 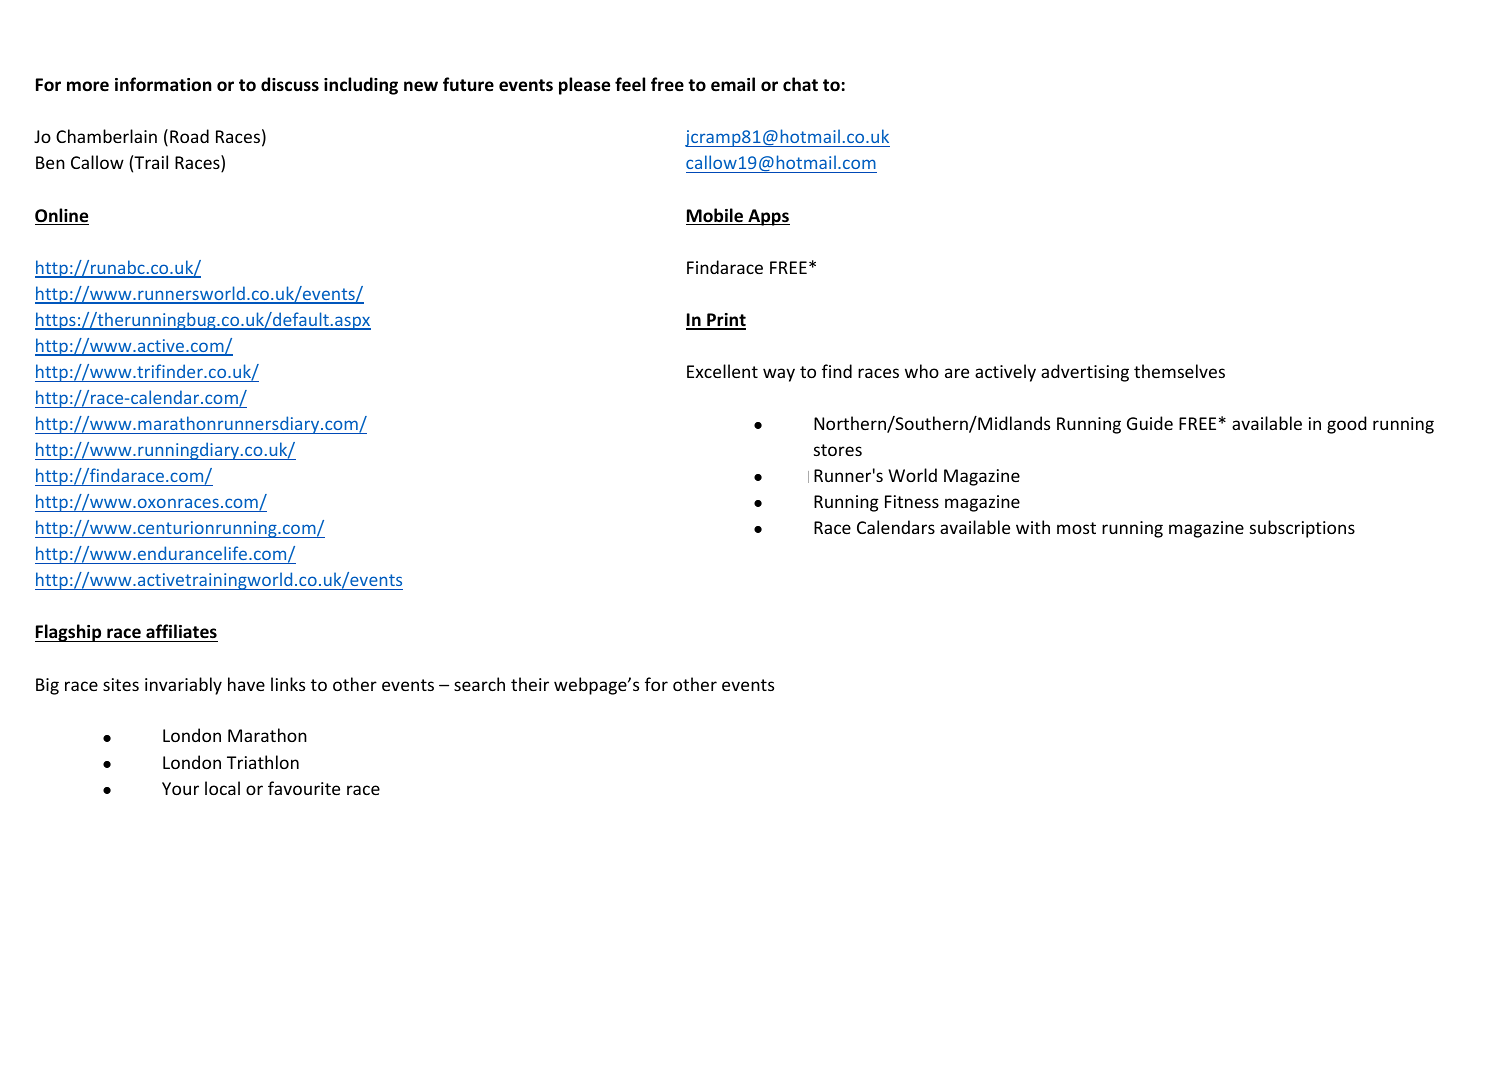 What do you see at coordinates (1302, 529) in the screenshot?
I see `subscriptions` at bounding box center [1302, 529].
